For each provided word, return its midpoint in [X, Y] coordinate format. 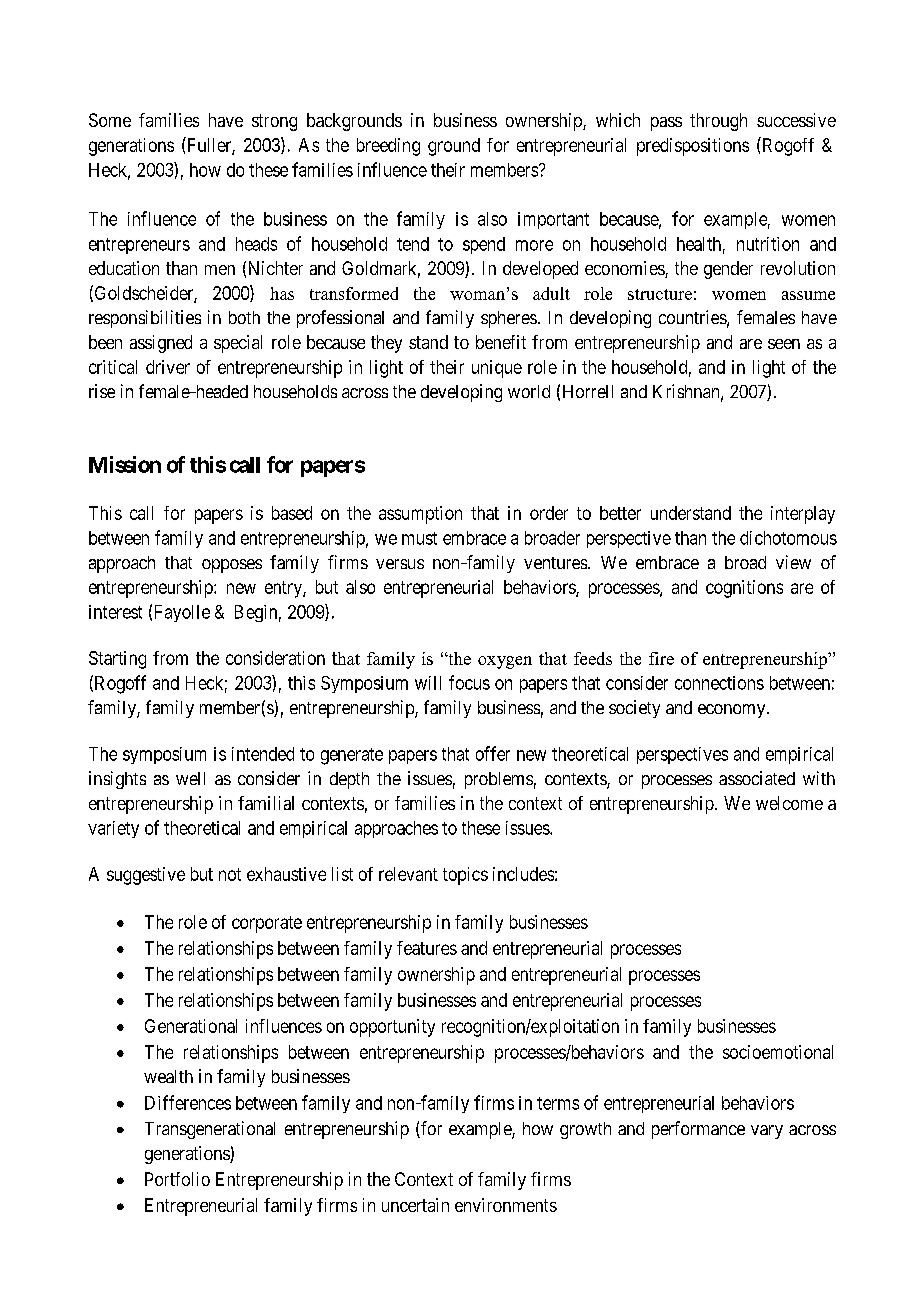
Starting [117, 660]
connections [719, 683]
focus [469, 682]
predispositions [693, 147]
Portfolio [177, 1179]
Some [110, 120]
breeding [388, 147]
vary [767, 1132]
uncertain [415, 1205]
